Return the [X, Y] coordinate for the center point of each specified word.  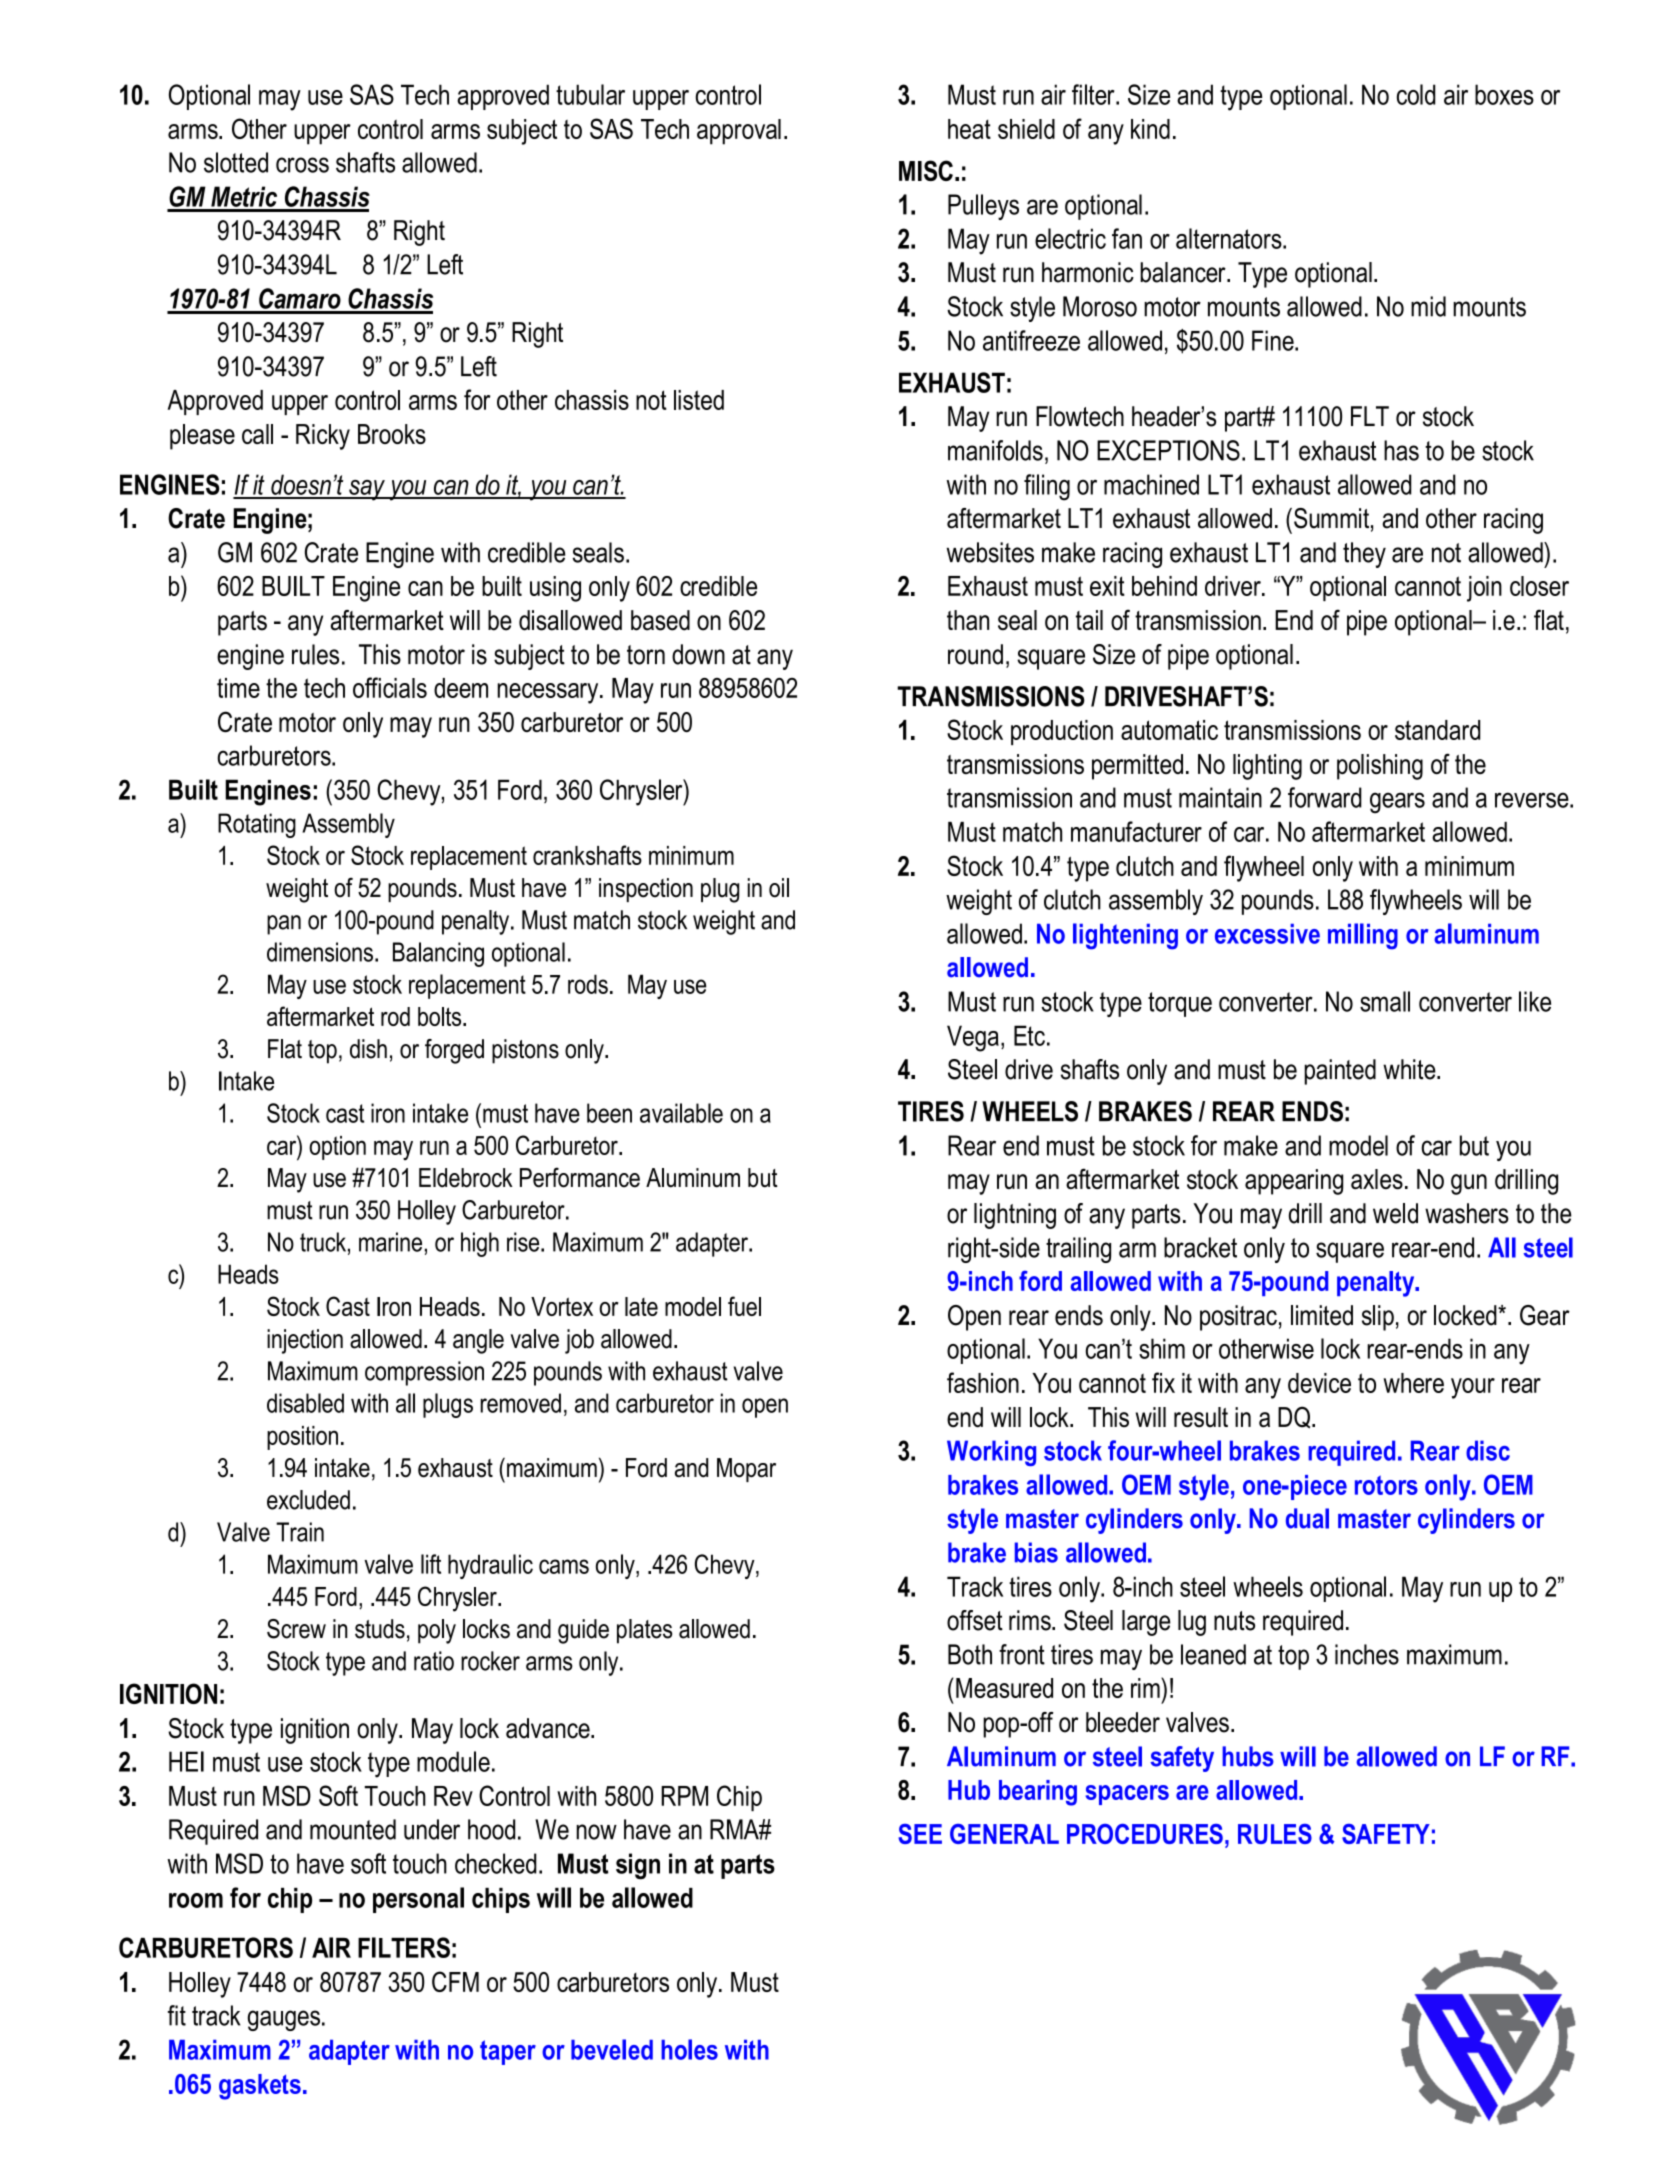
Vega [973, 1038]
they [1364, 555]
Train [300, 1532]
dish [368, 1049]
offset [975, 1620]
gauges [284, 2020]
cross [302, 165]
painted [1340, 1072]
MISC [926, 170]
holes [689, 2049]
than [968, 620]
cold [1416, 94]
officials [390, 687]
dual [1307, 1518]
